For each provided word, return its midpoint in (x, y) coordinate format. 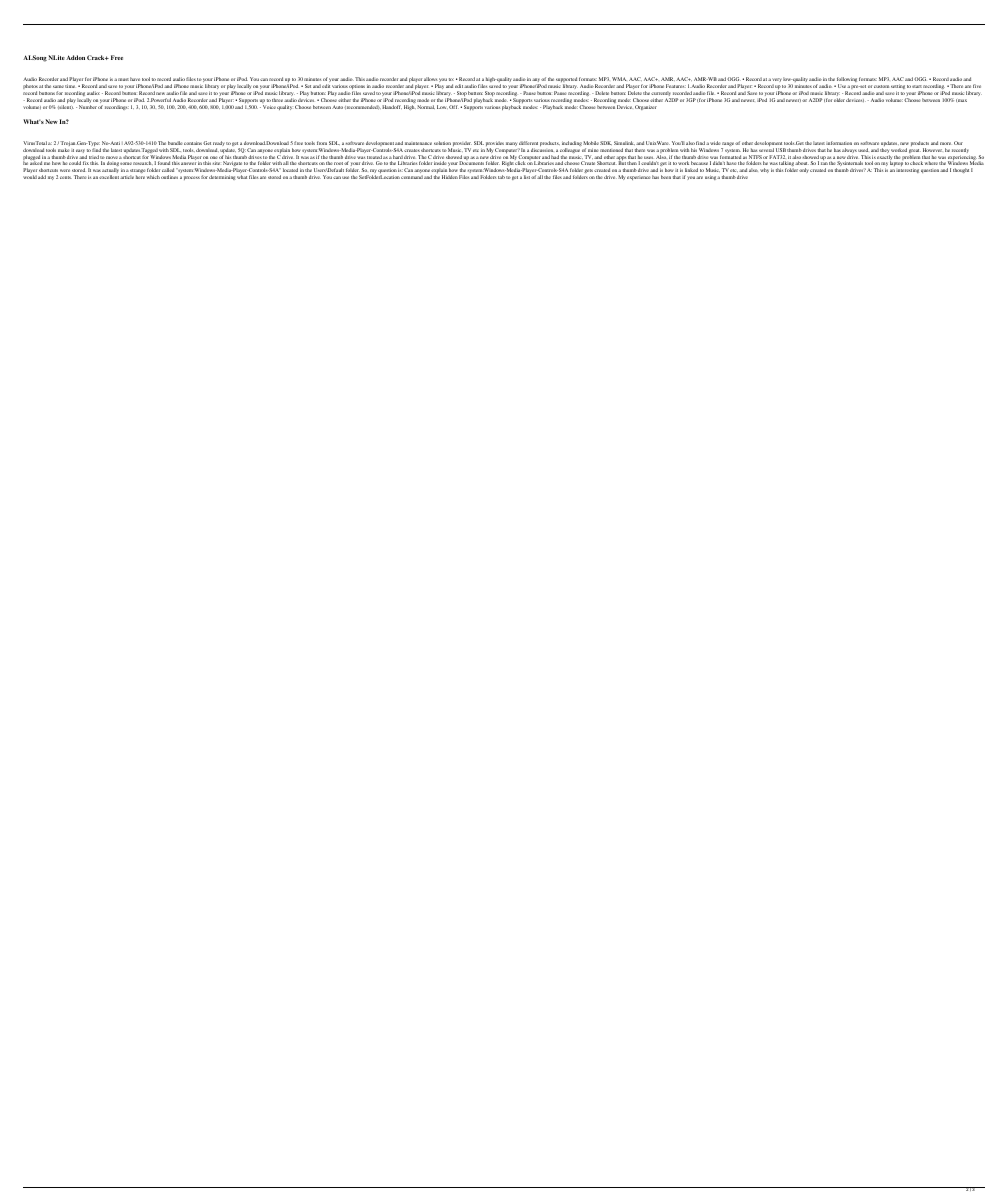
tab (501, 177)
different (528, 143)
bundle (175, 143)
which (153, 177)
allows (431, 79)
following (847, 81)
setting (898, 87)
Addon (75, 57)
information (839, 143)
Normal (426, 107)
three (277, 100)
